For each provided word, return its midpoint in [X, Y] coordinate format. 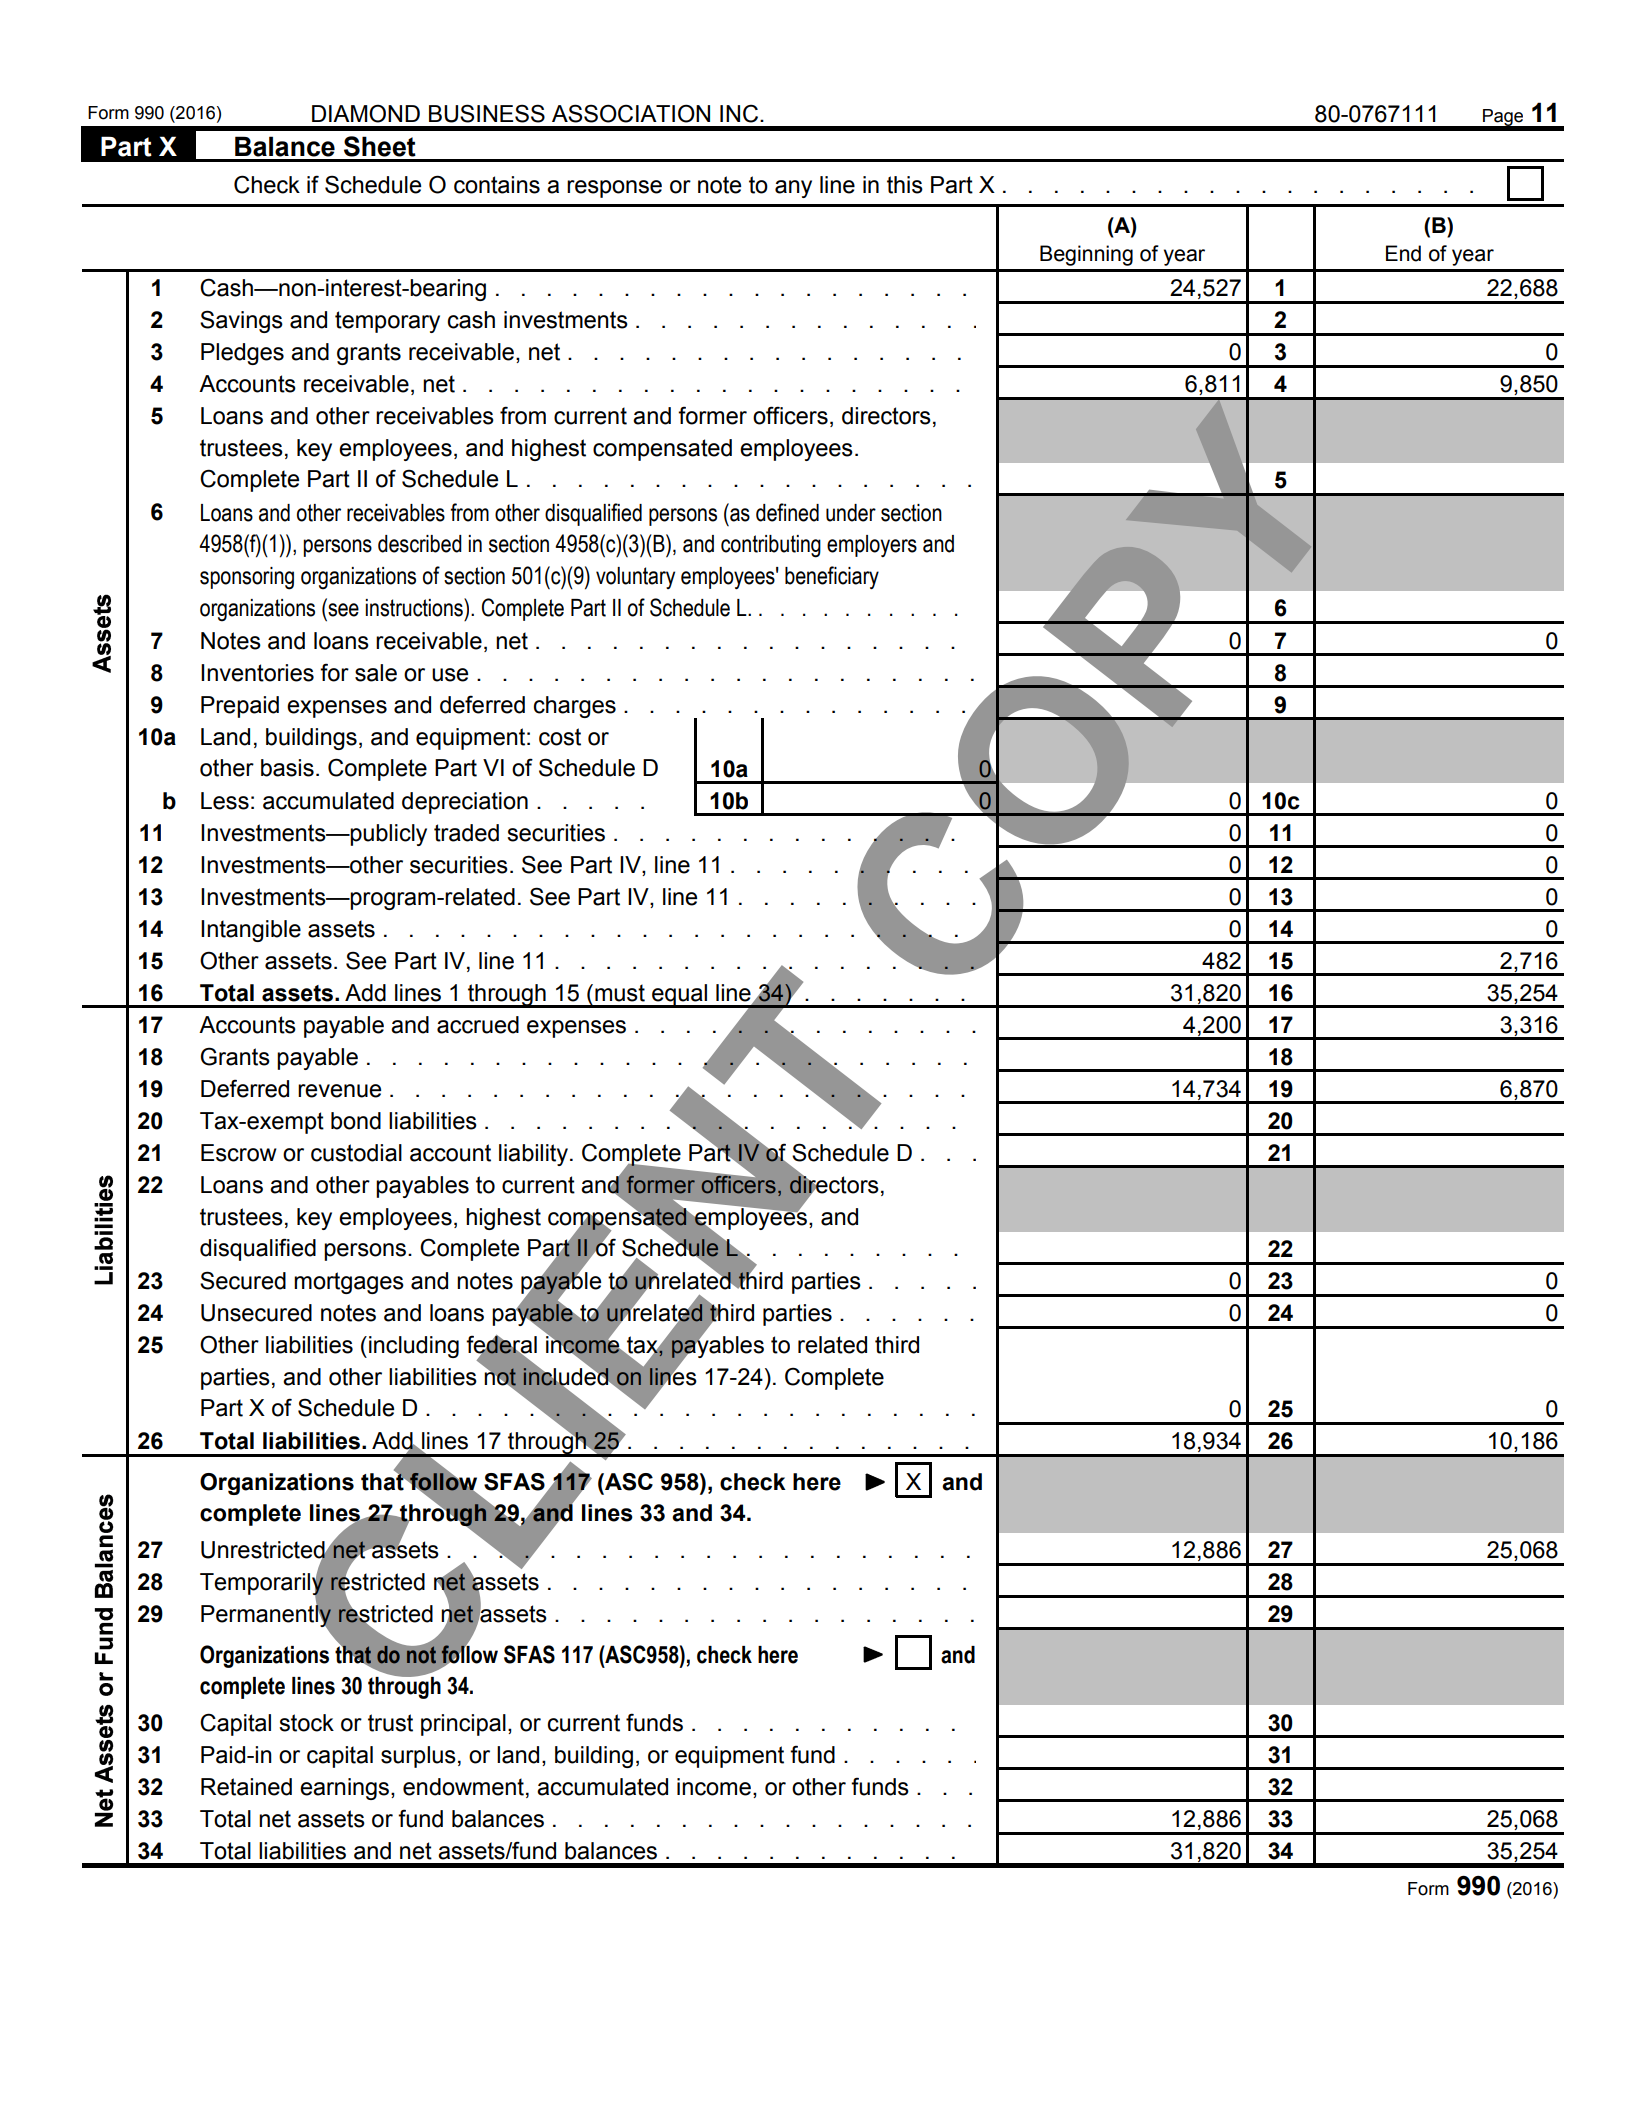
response [614, 189]
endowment [463, 1787]
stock [306, 1723]
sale [376, 673]
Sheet [380, 146]
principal [463, 1725]
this [905, 185]
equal [679, 996]
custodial [356, 1153]
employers [872, 546]
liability [533, 1155]
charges [575, 707]
